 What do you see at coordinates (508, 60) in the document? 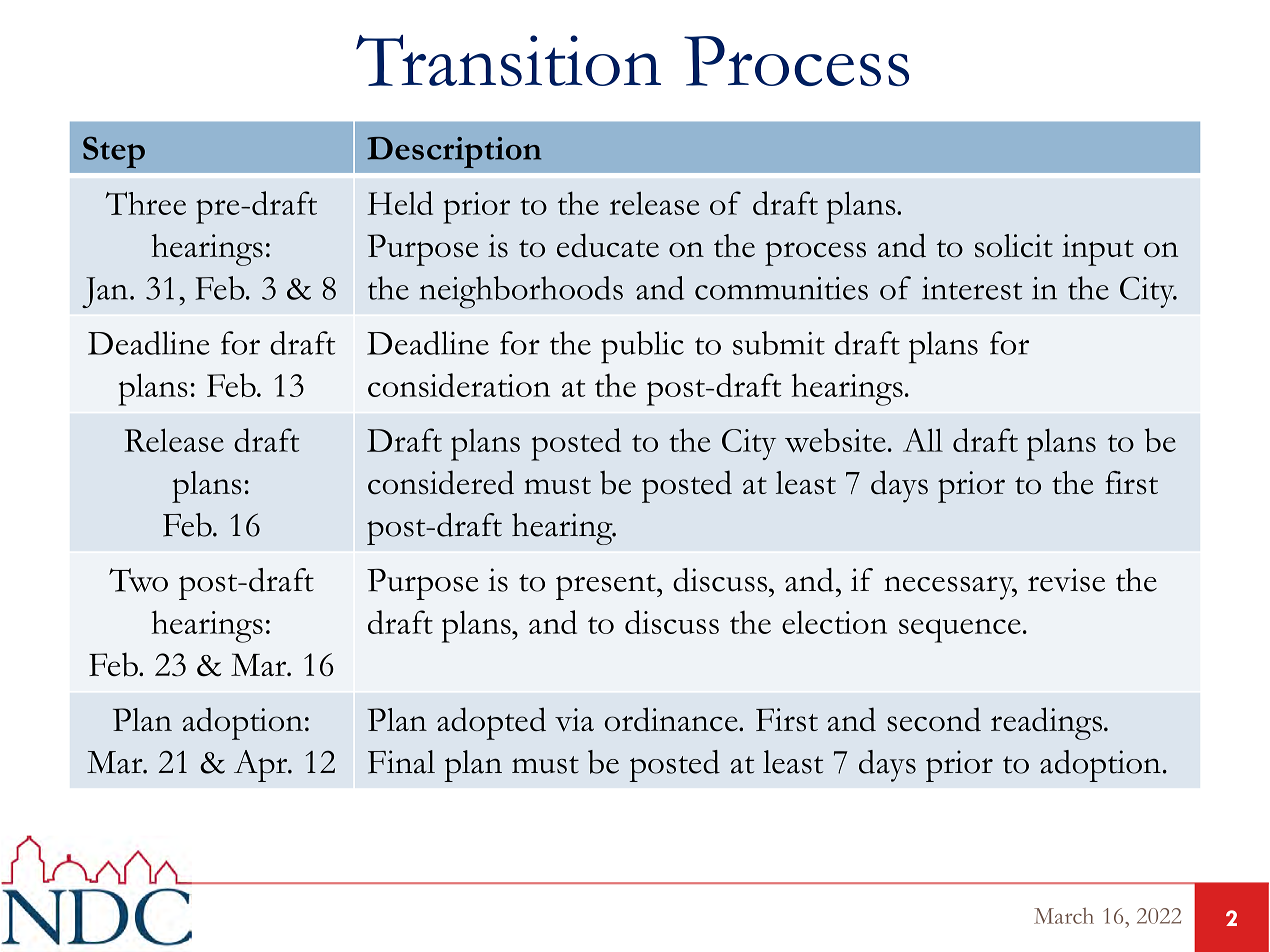
I see `Transition` at bounding box center [508, 60].
